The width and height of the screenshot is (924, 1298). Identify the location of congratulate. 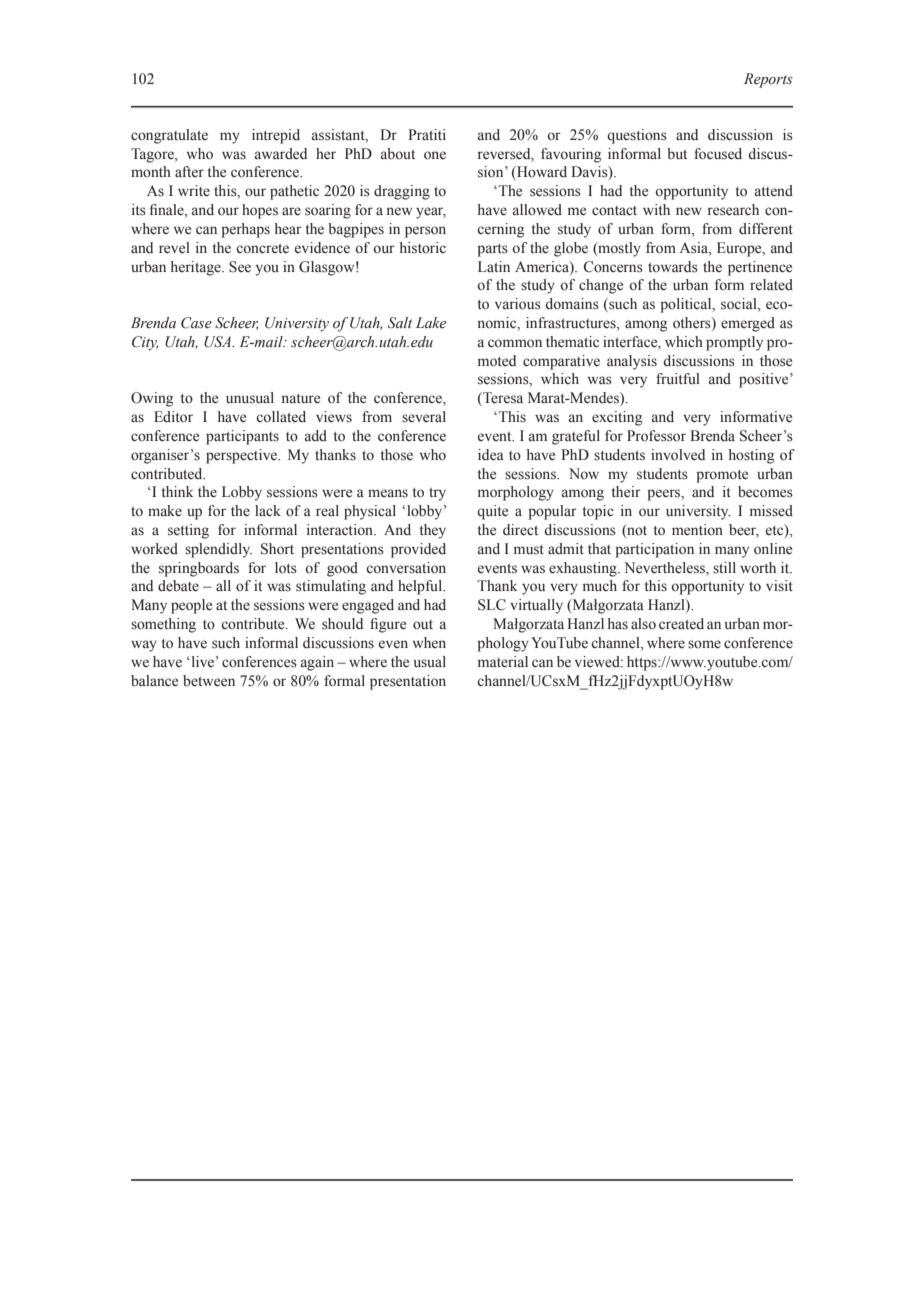
(169, 136).
